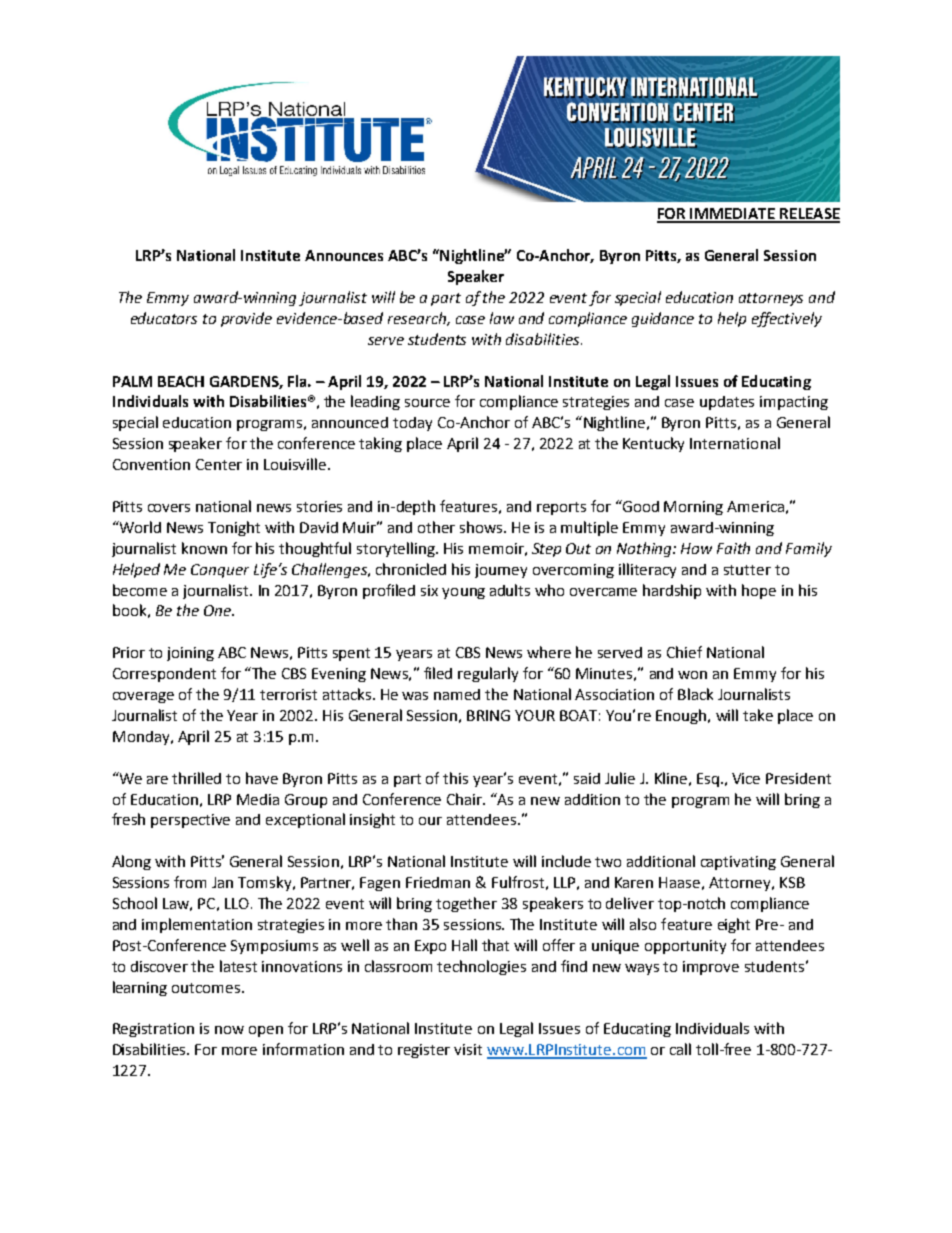 The width and height of the screenshot is (952, 1233). Describe the element at coordinates (266, 1031) in the screenshot. I see `open` at that location.
